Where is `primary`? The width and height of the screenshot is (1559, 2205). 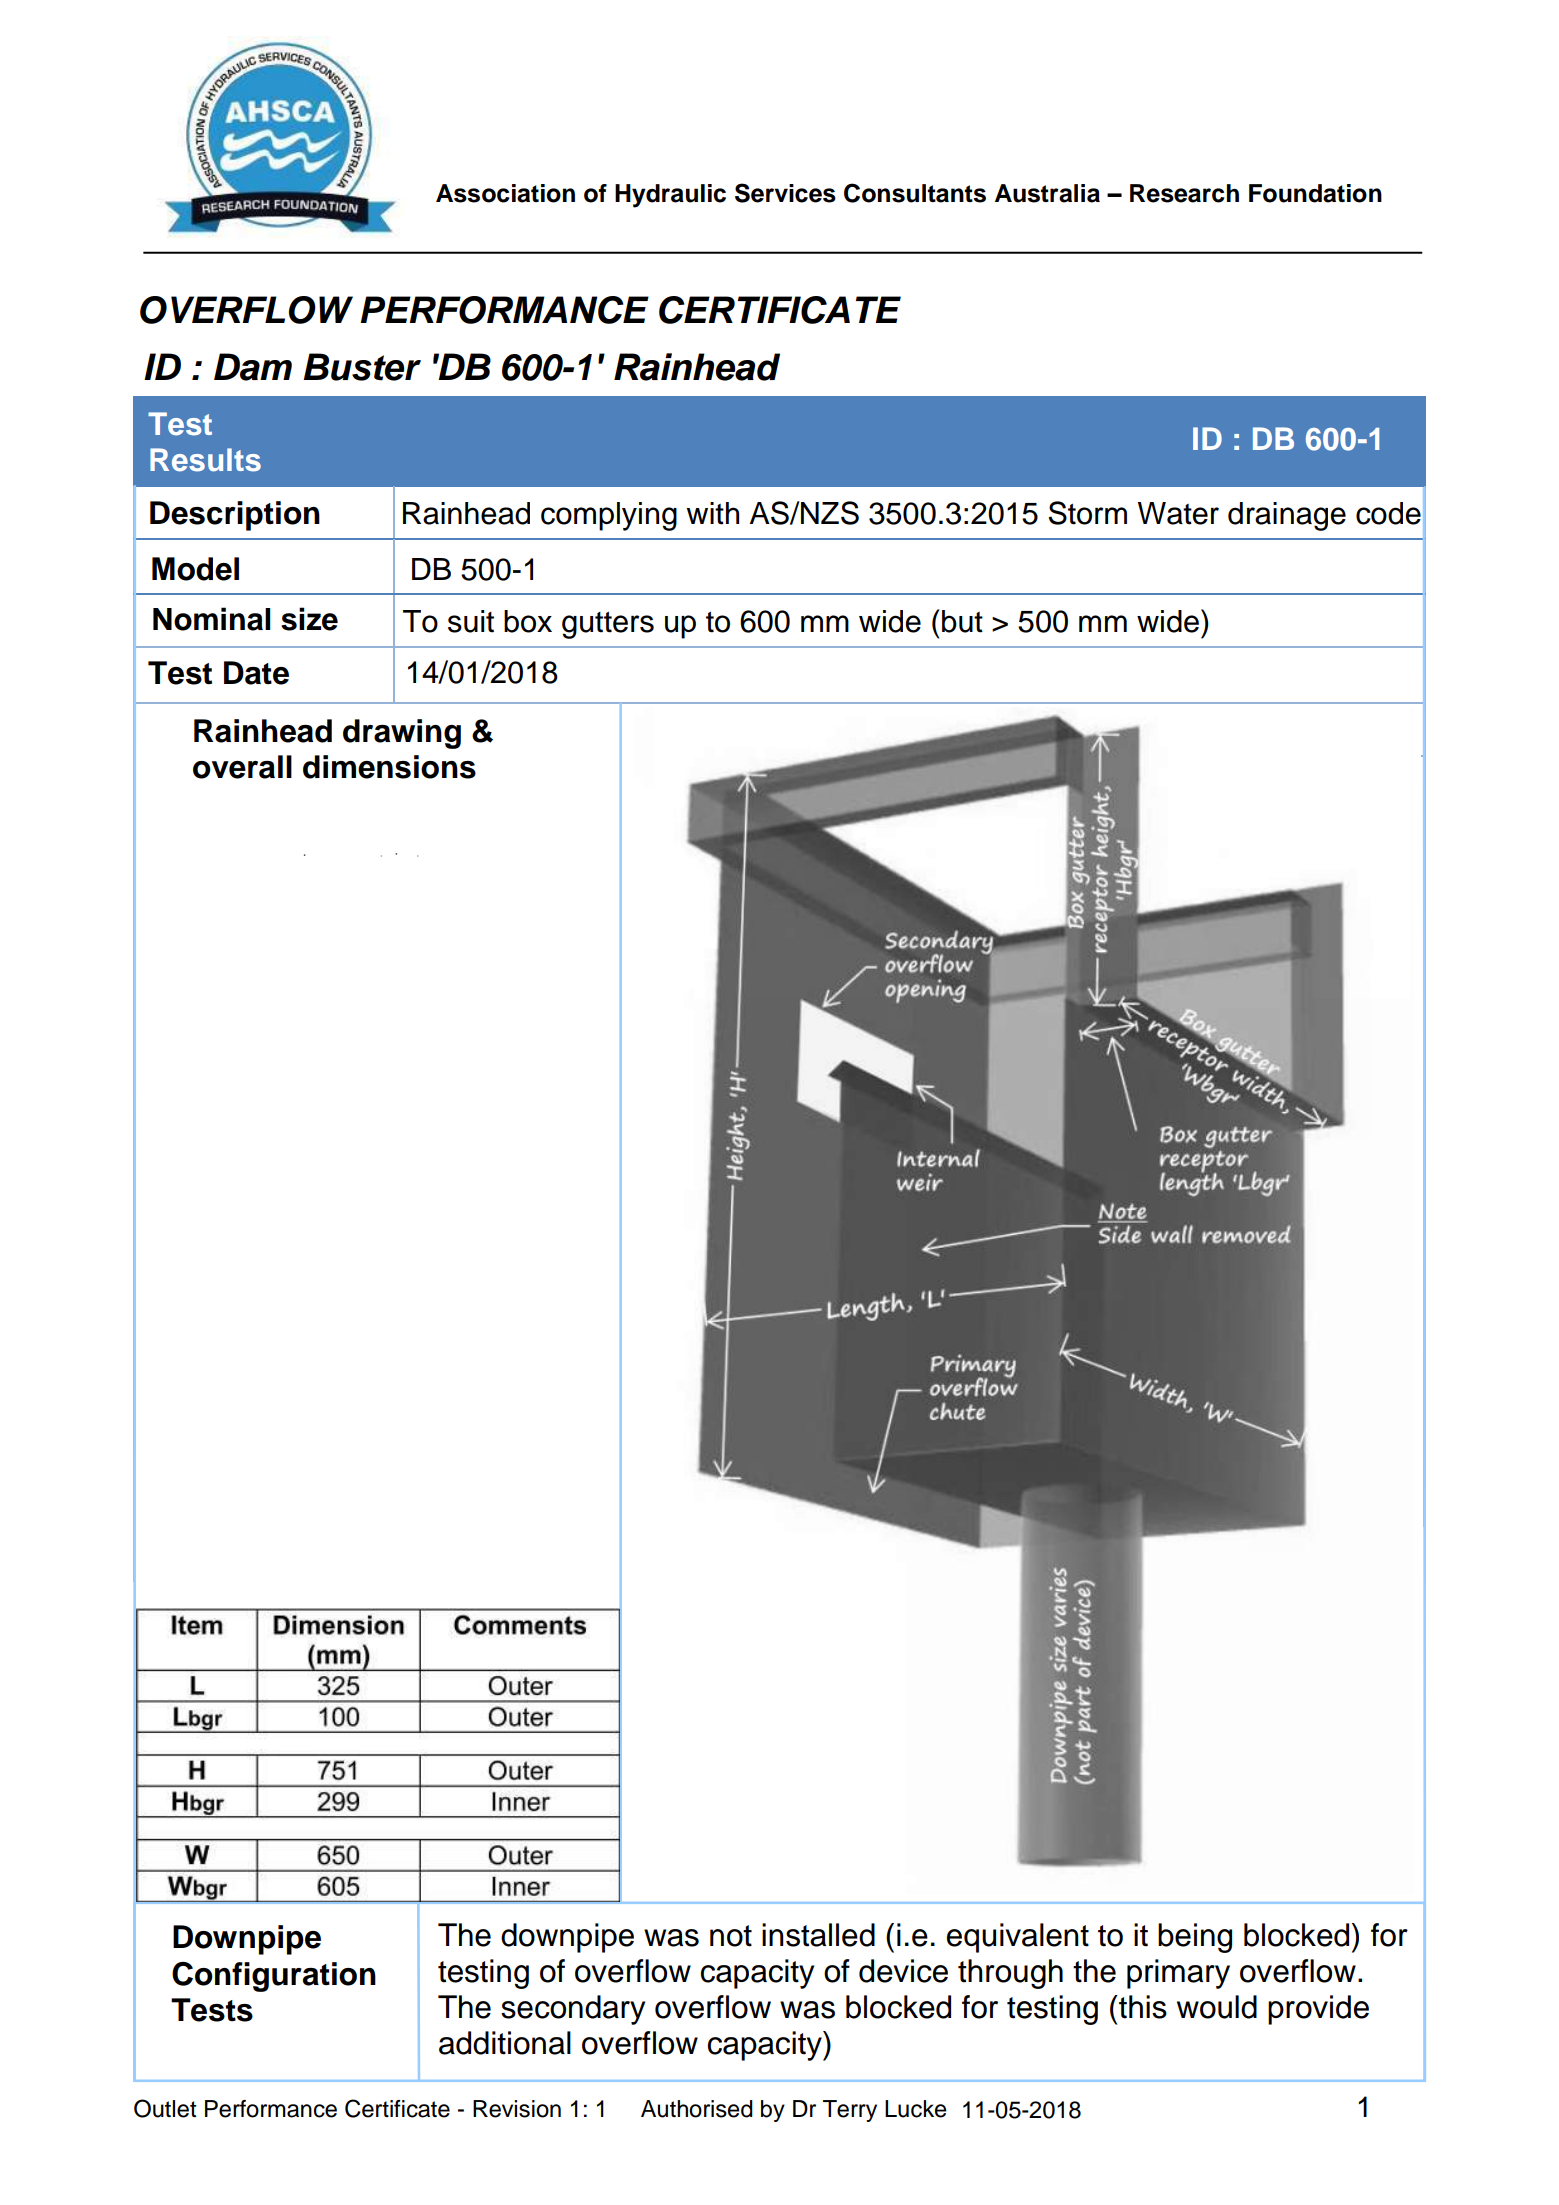
primary is located at coordinates (1178, 1974).
